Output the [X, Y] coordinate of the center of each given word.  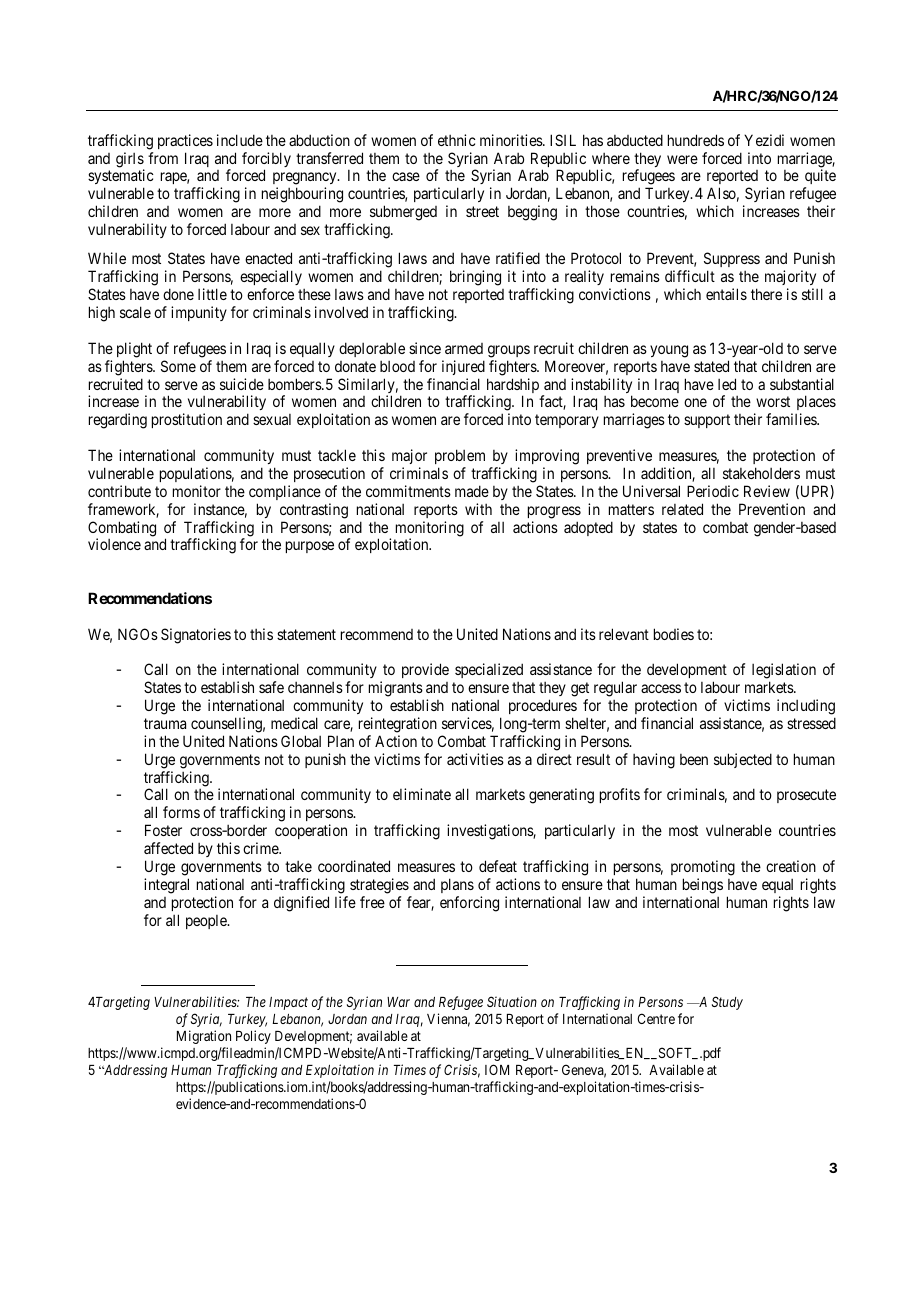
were [682, 159]
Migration [204, 1037]
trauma [165, 723]
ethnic [457, 140]
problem [460, 456]
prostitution [187, 420]
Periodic [713, 491]
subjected [743, 760]
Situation [512, 1001]
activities [475, 759]
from [163, 158]
